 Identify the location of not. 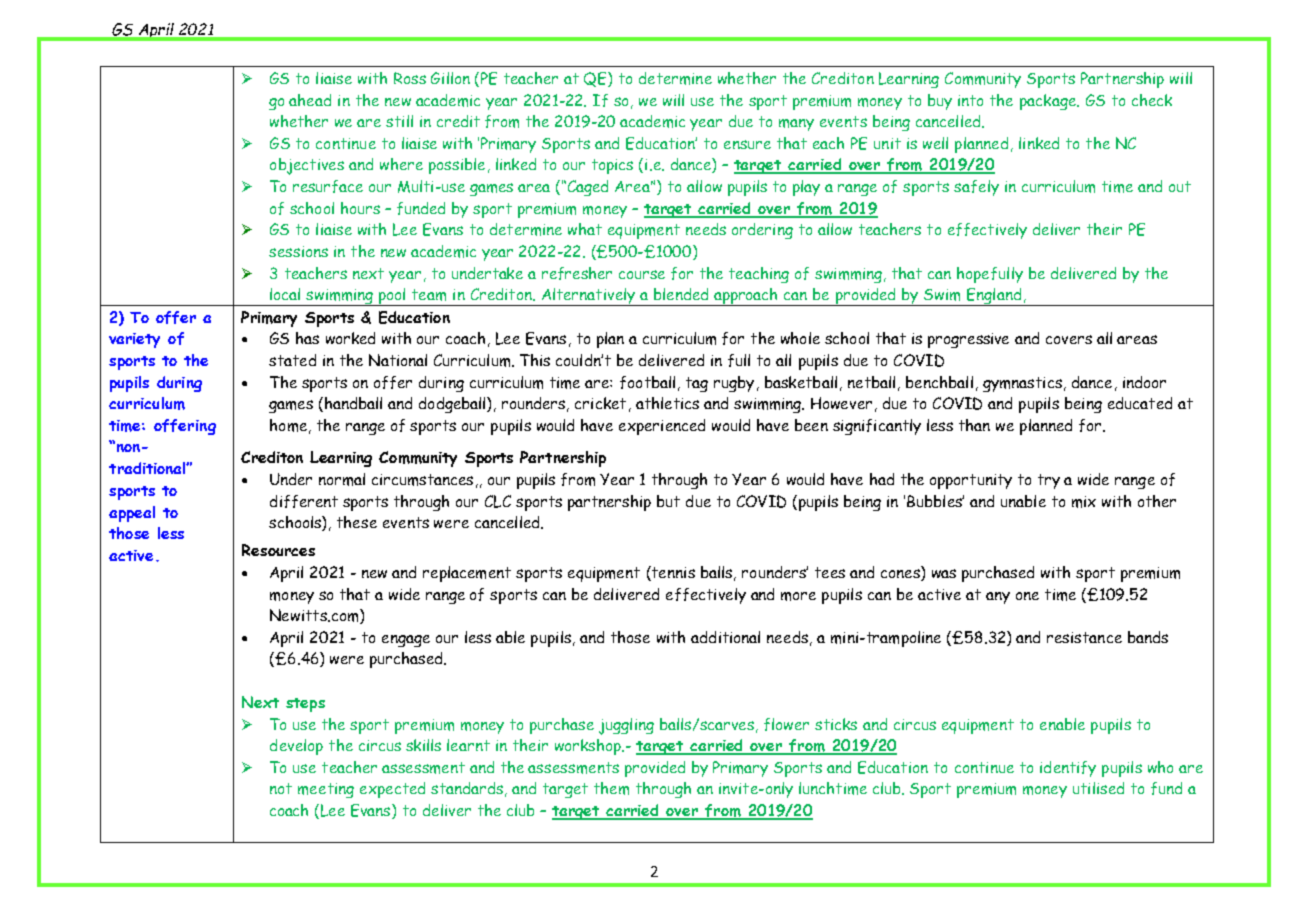
(281, 788).
